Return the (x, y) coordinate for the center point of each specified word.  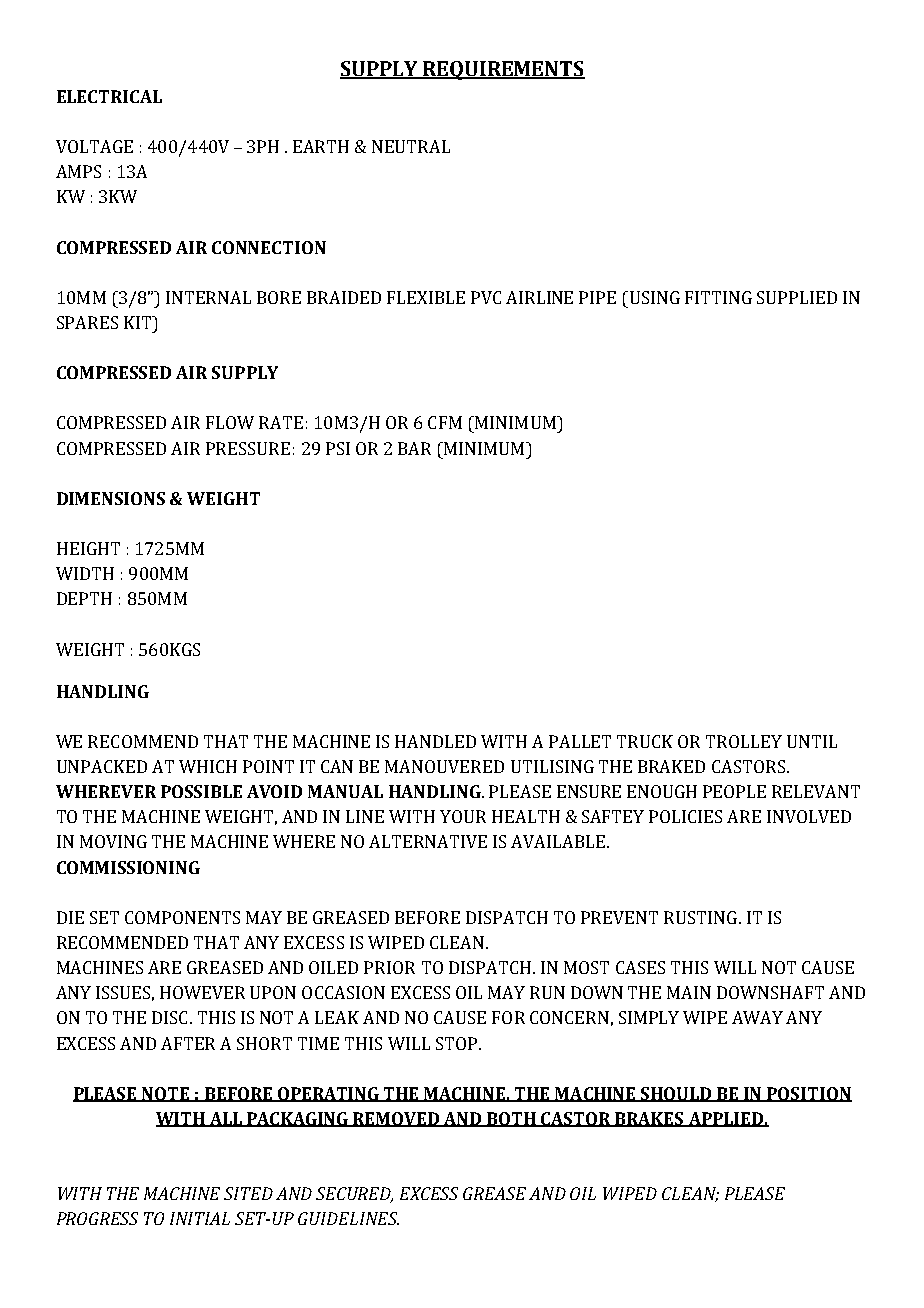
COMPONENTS (182, 917)
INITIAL (200, 1218)
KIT (139, 322)
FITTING (718, 297)
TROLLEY (744, 741)
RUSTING (700, 917)
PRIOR (389, 967)
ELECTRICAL (109, 96)
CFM (445, 422)
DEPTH (84, 598)
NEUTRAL (411, 146)
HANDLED (435, 741)
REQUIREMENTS (503, 70)
